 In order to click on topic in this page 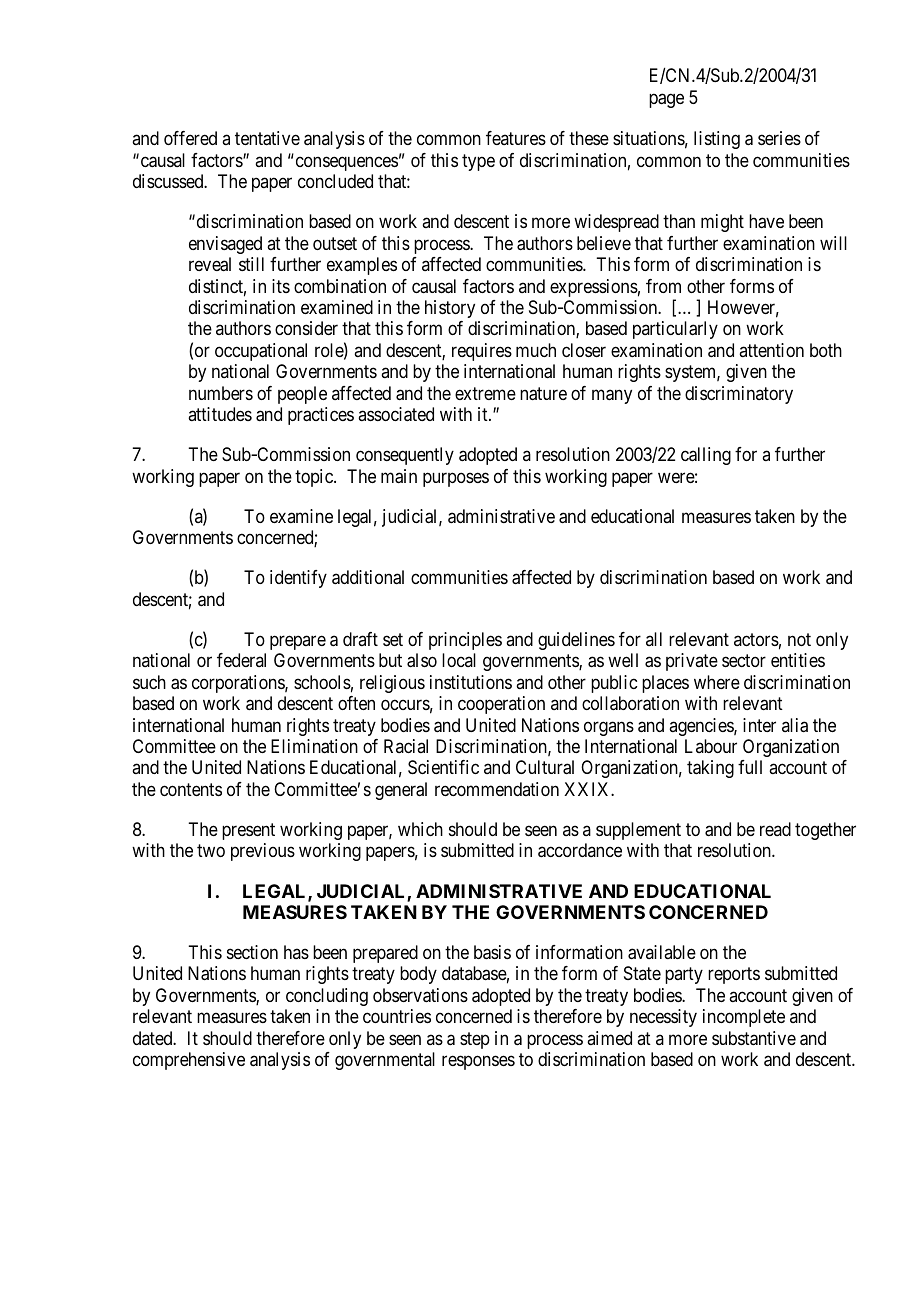, I will do `click(315, 478)`.
